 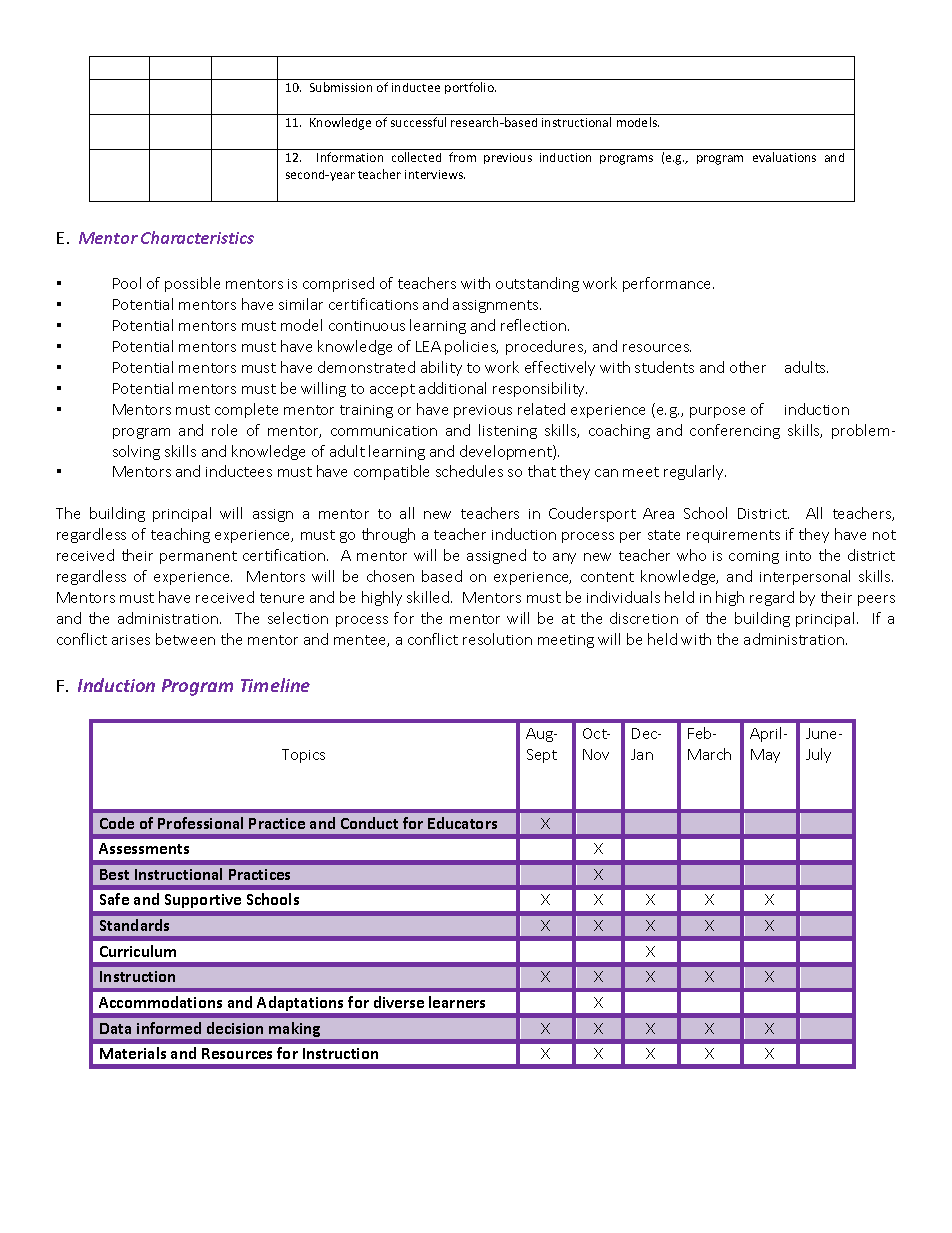 What do you see at coordinates (235, 1028) in the page?
I see `decision` at bounding box center [235, 1028].
